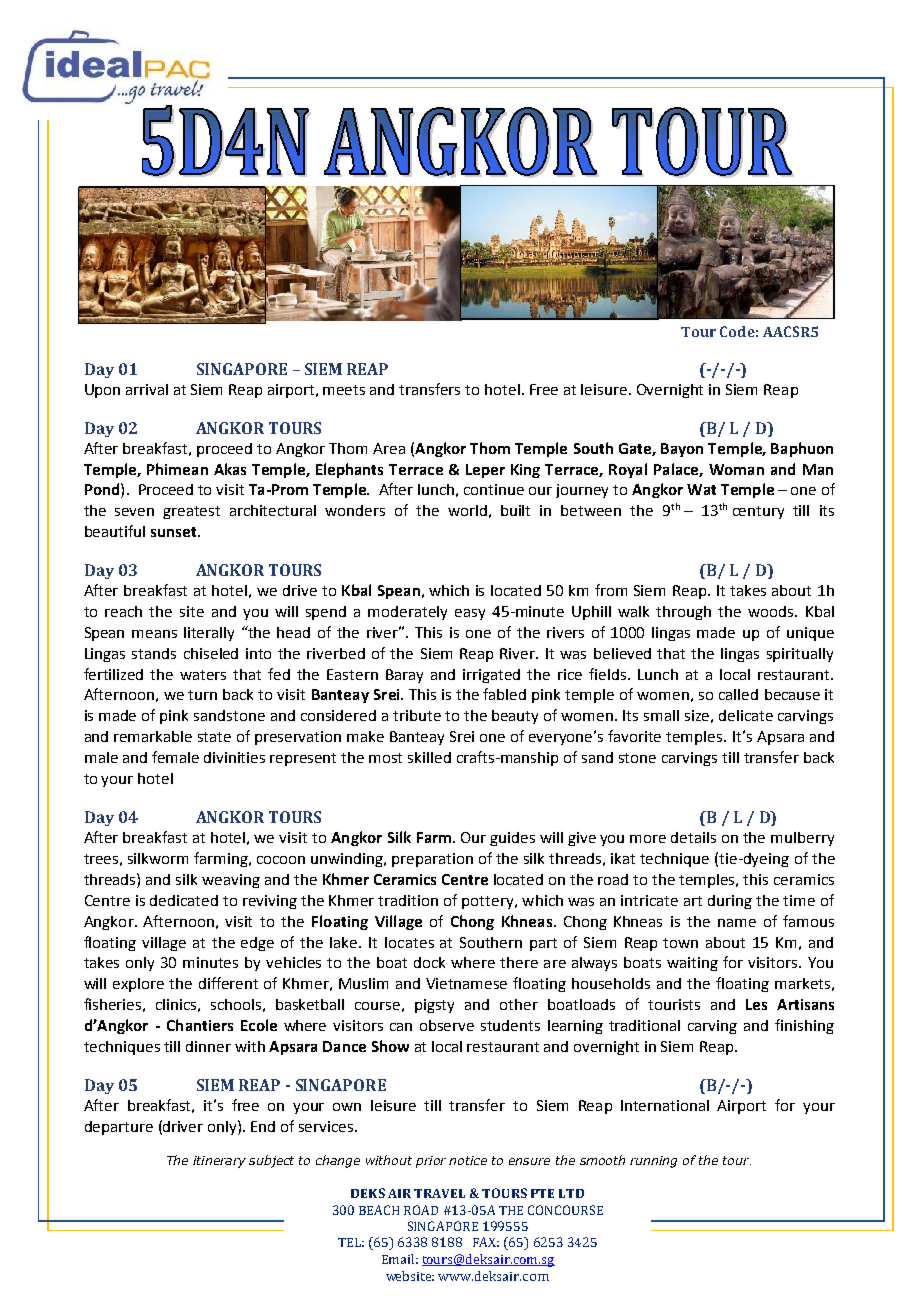  Describe the element at coordinates (736, 469) in the screenshot. I see `Woman` at that location.
